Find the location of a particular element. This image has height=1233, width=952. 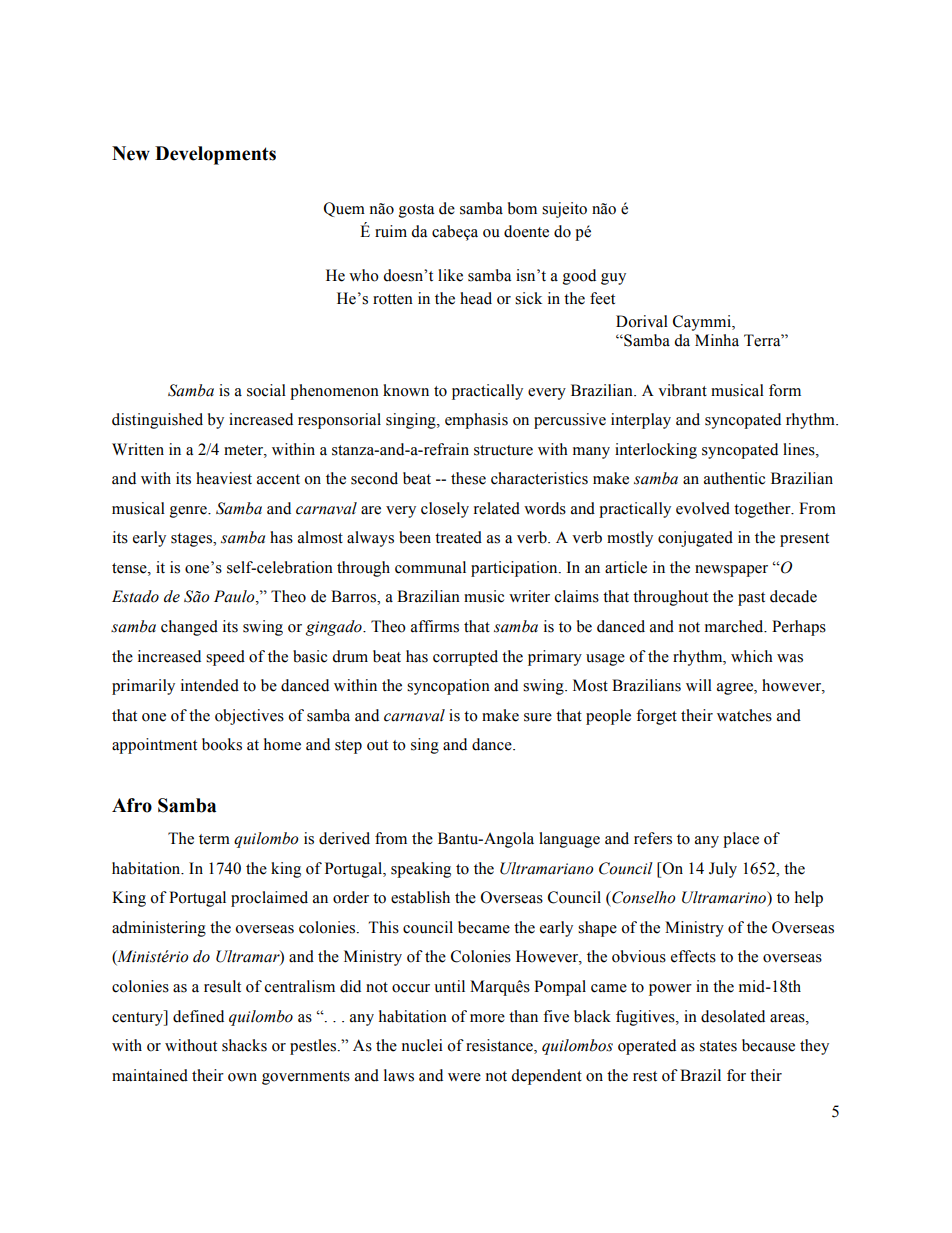

resistance is located at coordinates (500, 1046).
